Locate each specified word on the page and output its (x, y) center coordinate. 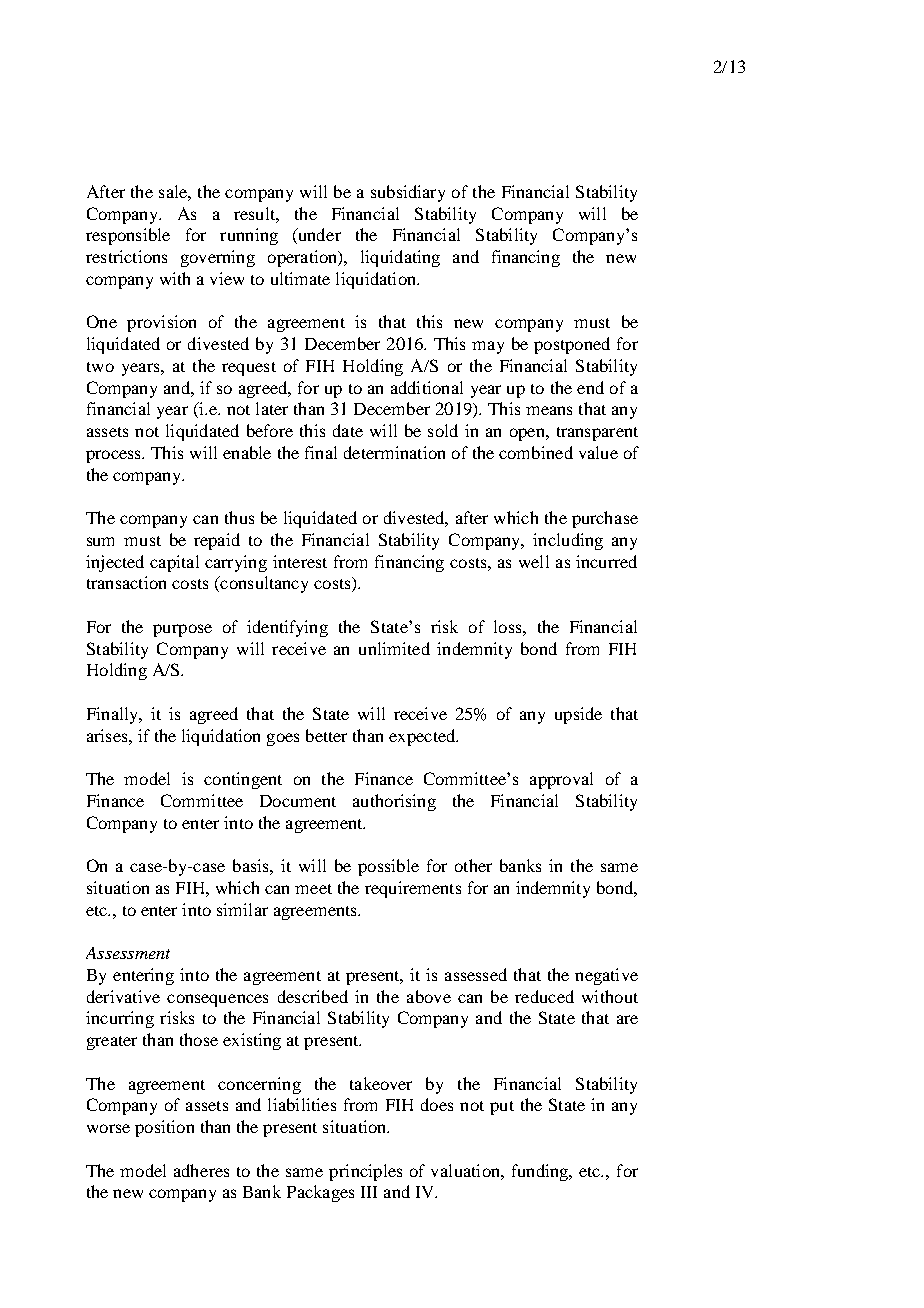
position (164, 1128)
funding (541, 1172)
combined (536, 452)
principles (365, 1172)
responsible (128, 236)
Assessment (128, 953)
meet (313, 889)
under (318, 236)
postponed (572, 345)
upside (578, 715)
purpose (182, 630)
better (326, 735)
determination (394, 452)
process (114, 456)
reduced (544, 996)
